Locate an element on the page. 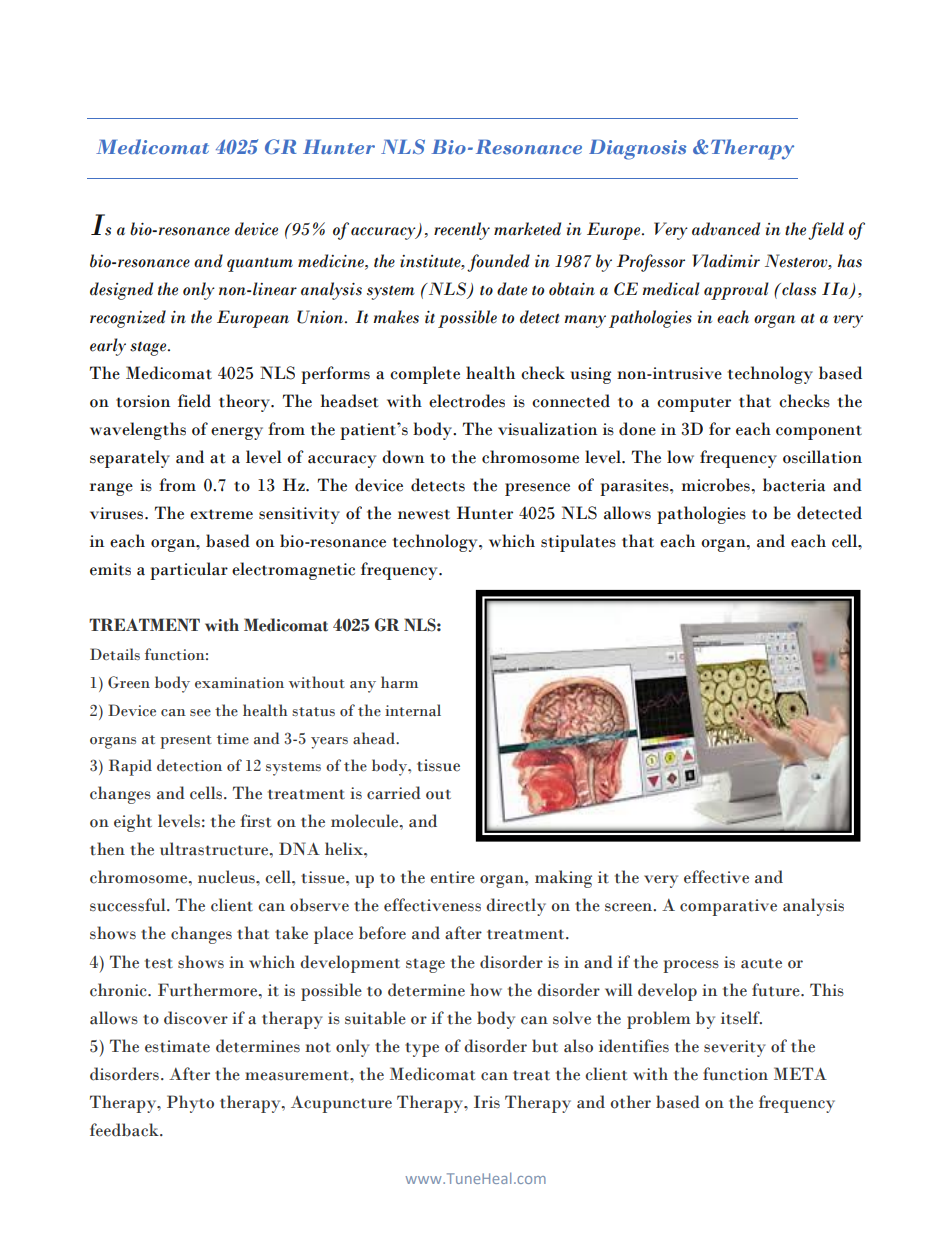 This page has width=952, height=1233. Iris is located at coordinates (487, 1102).
